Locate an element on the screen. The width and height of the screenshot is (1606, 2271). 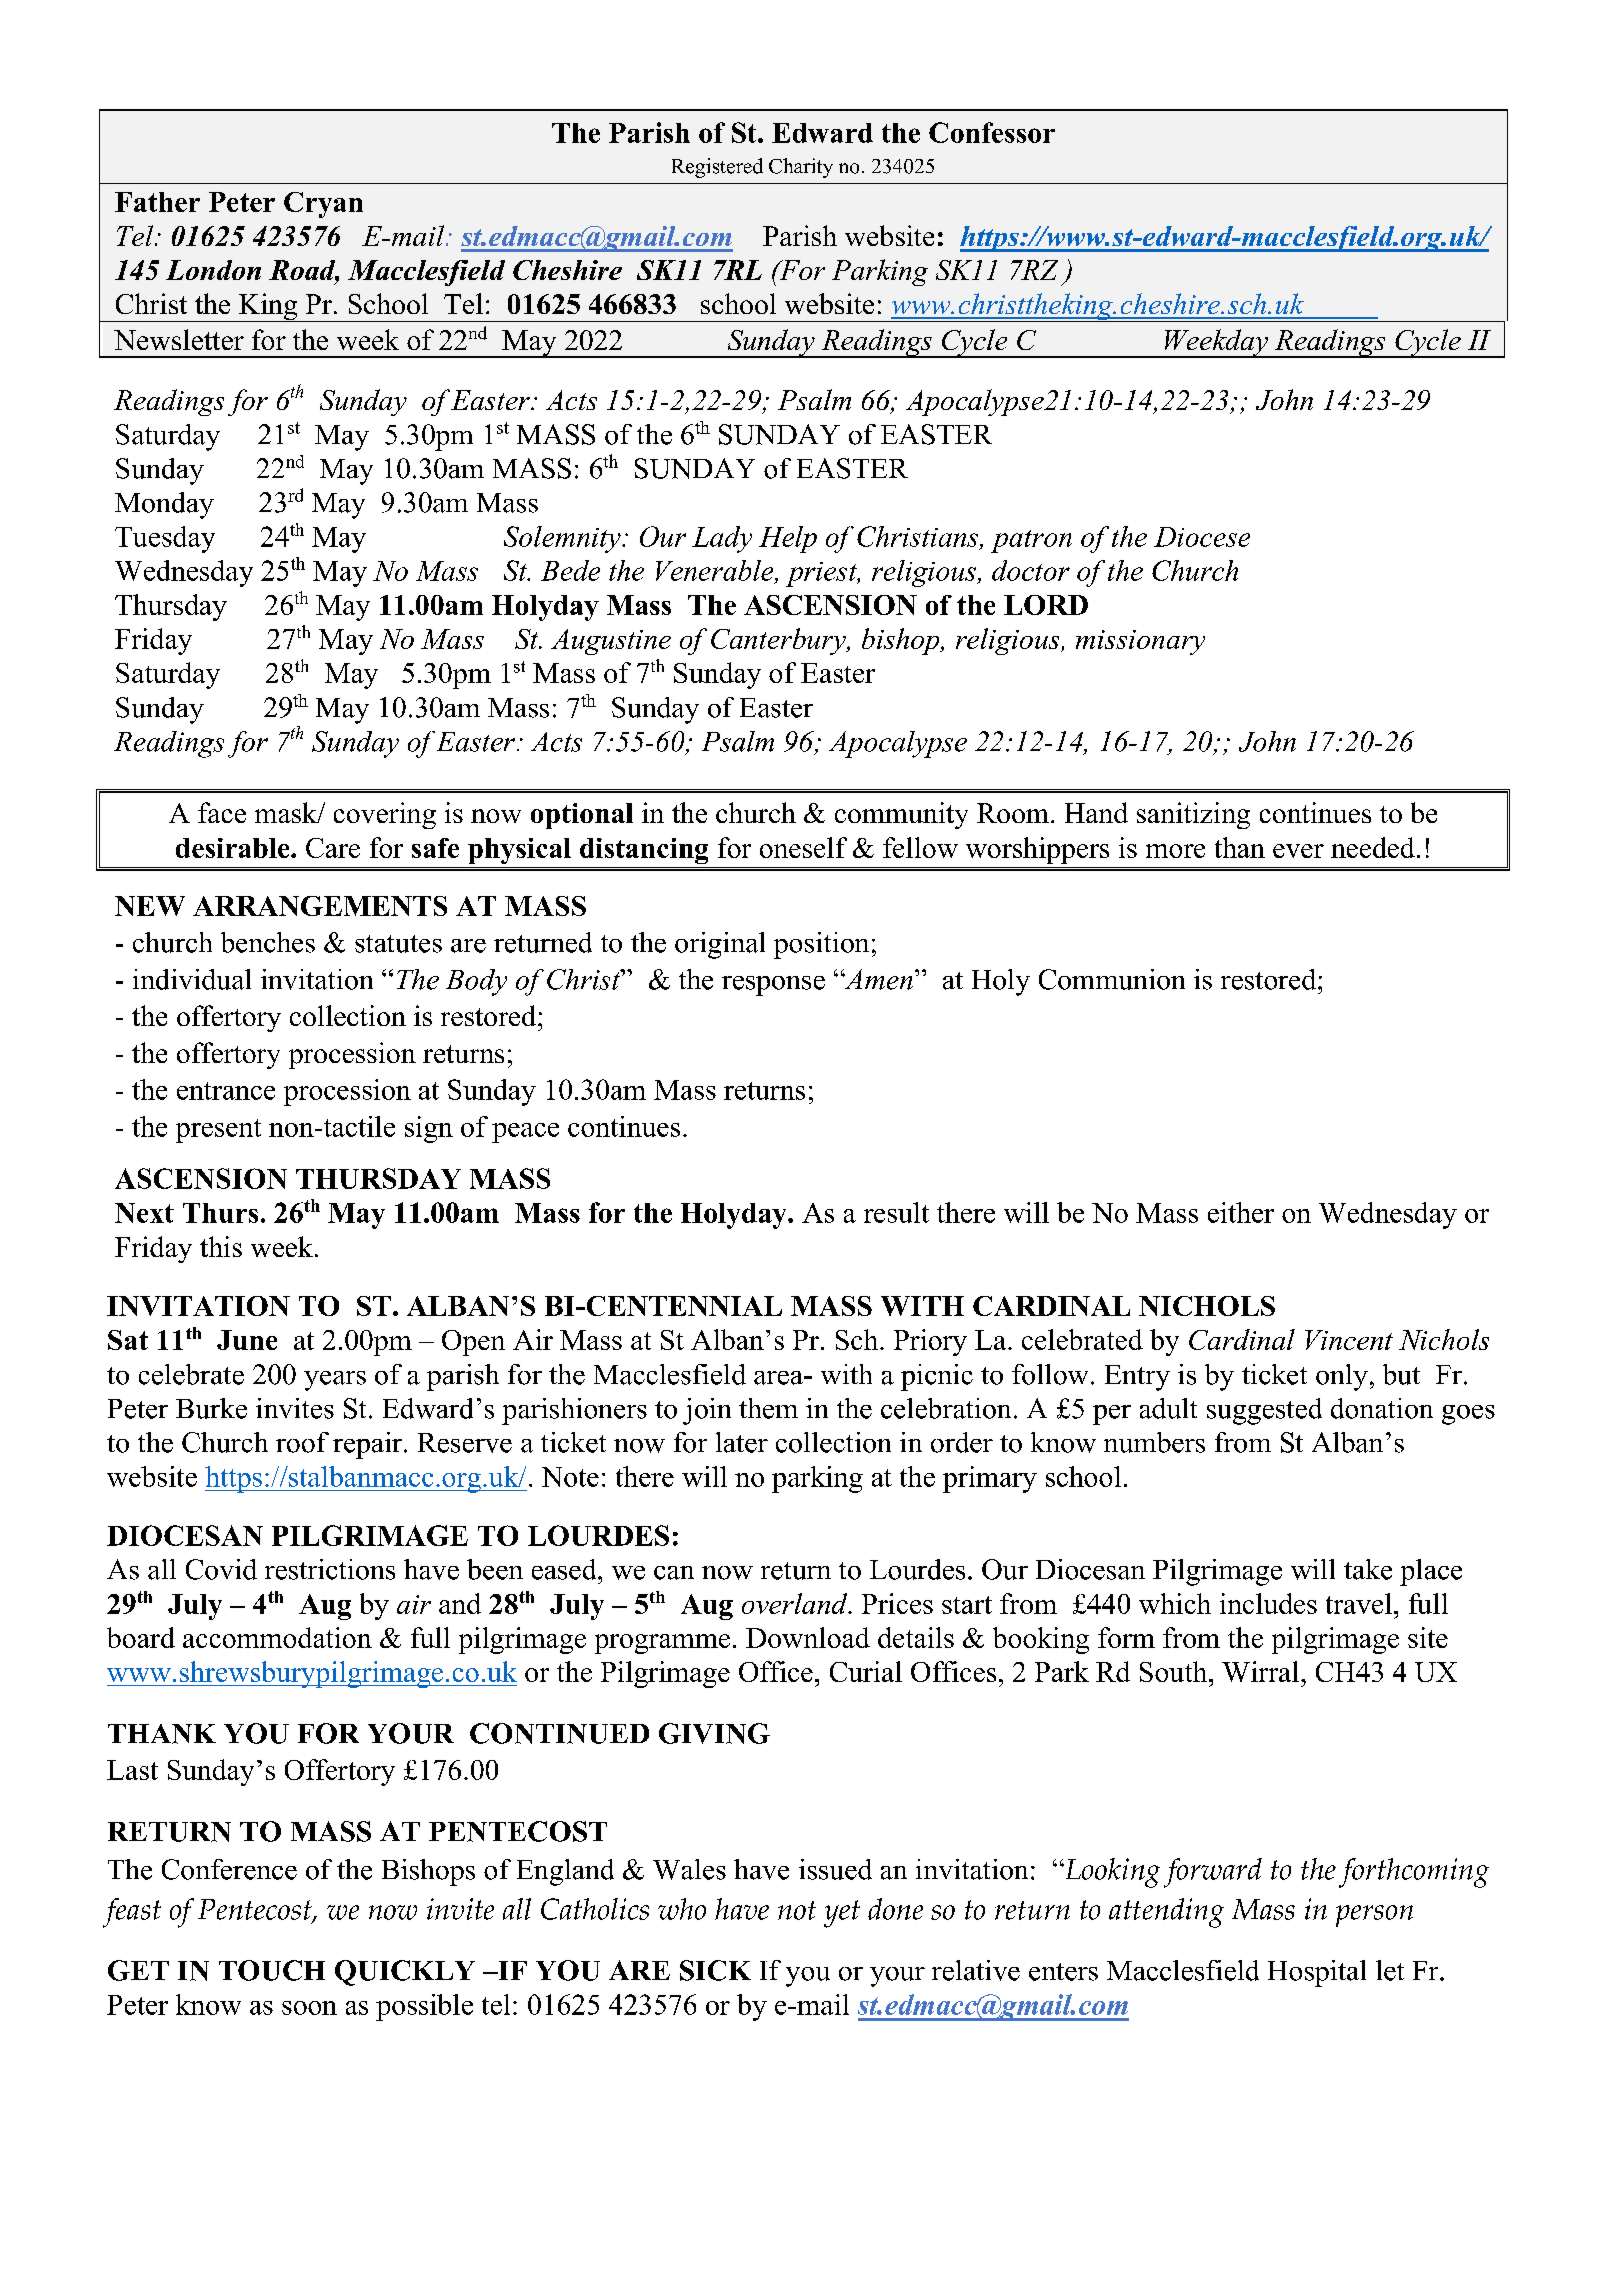
them is located at coordinates (768, 1408).
